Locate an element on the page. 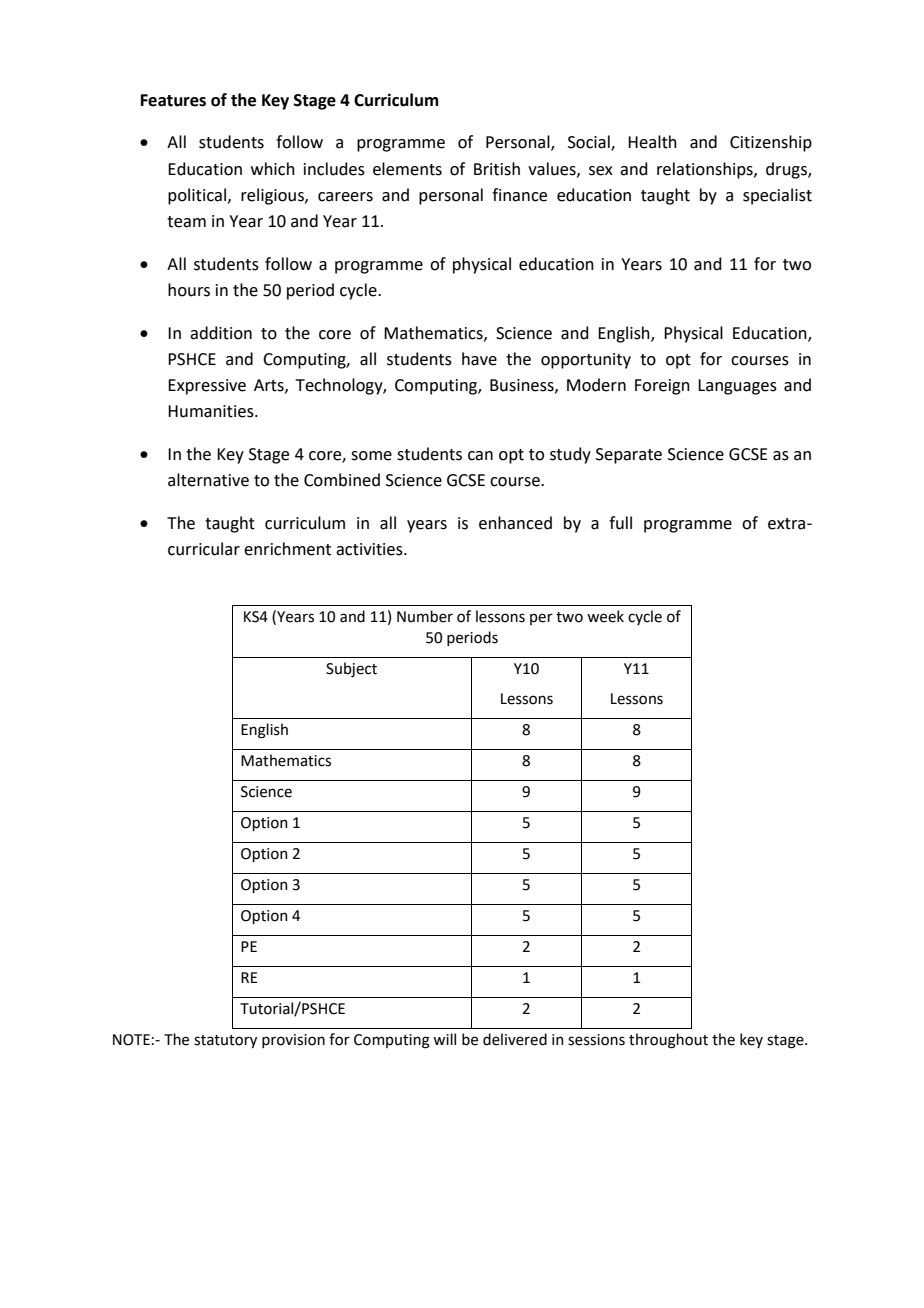 The image size is (924, 1308). alternative is located at coordinates (208, 480).
